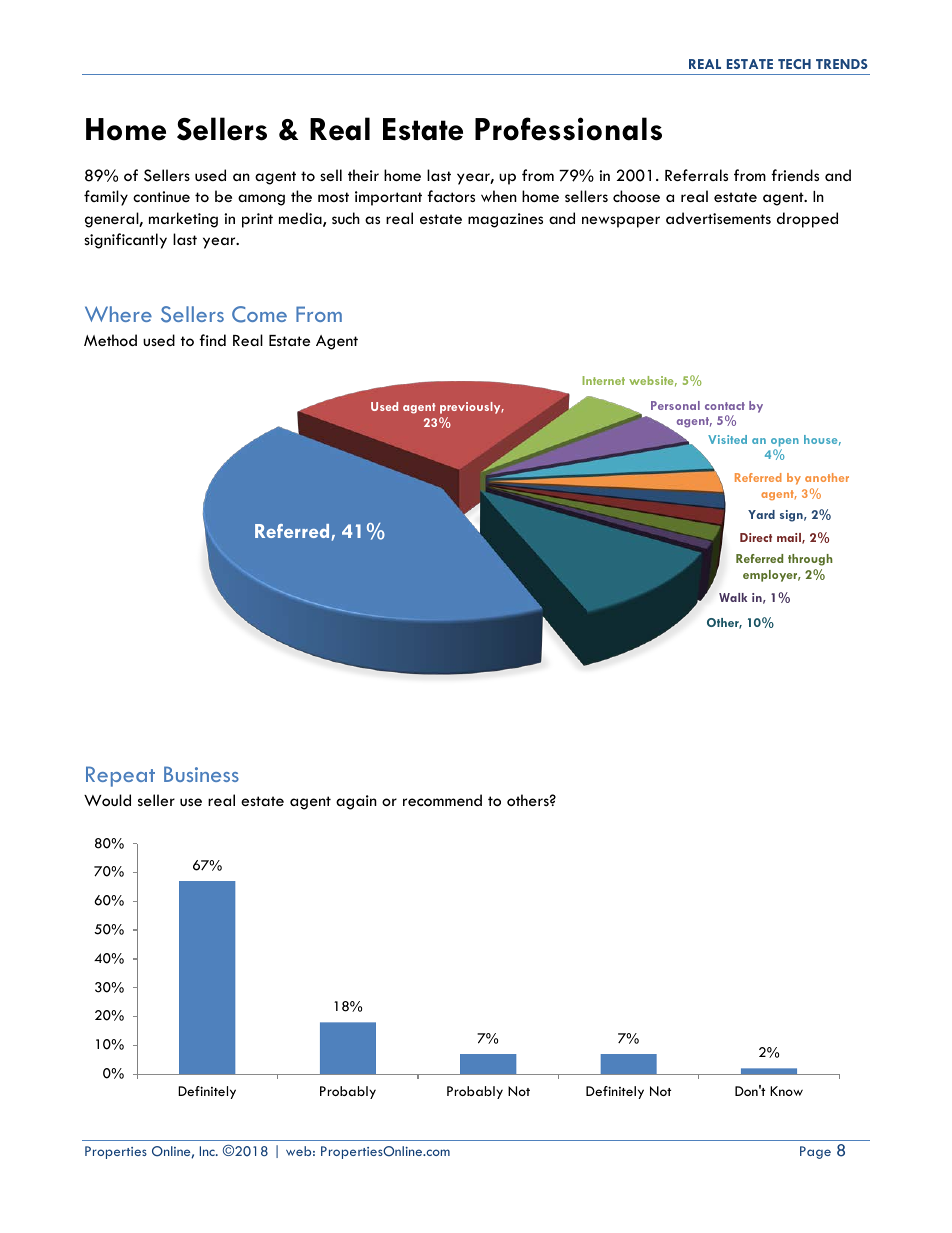  I want to click on Business, so click(201, 774).
